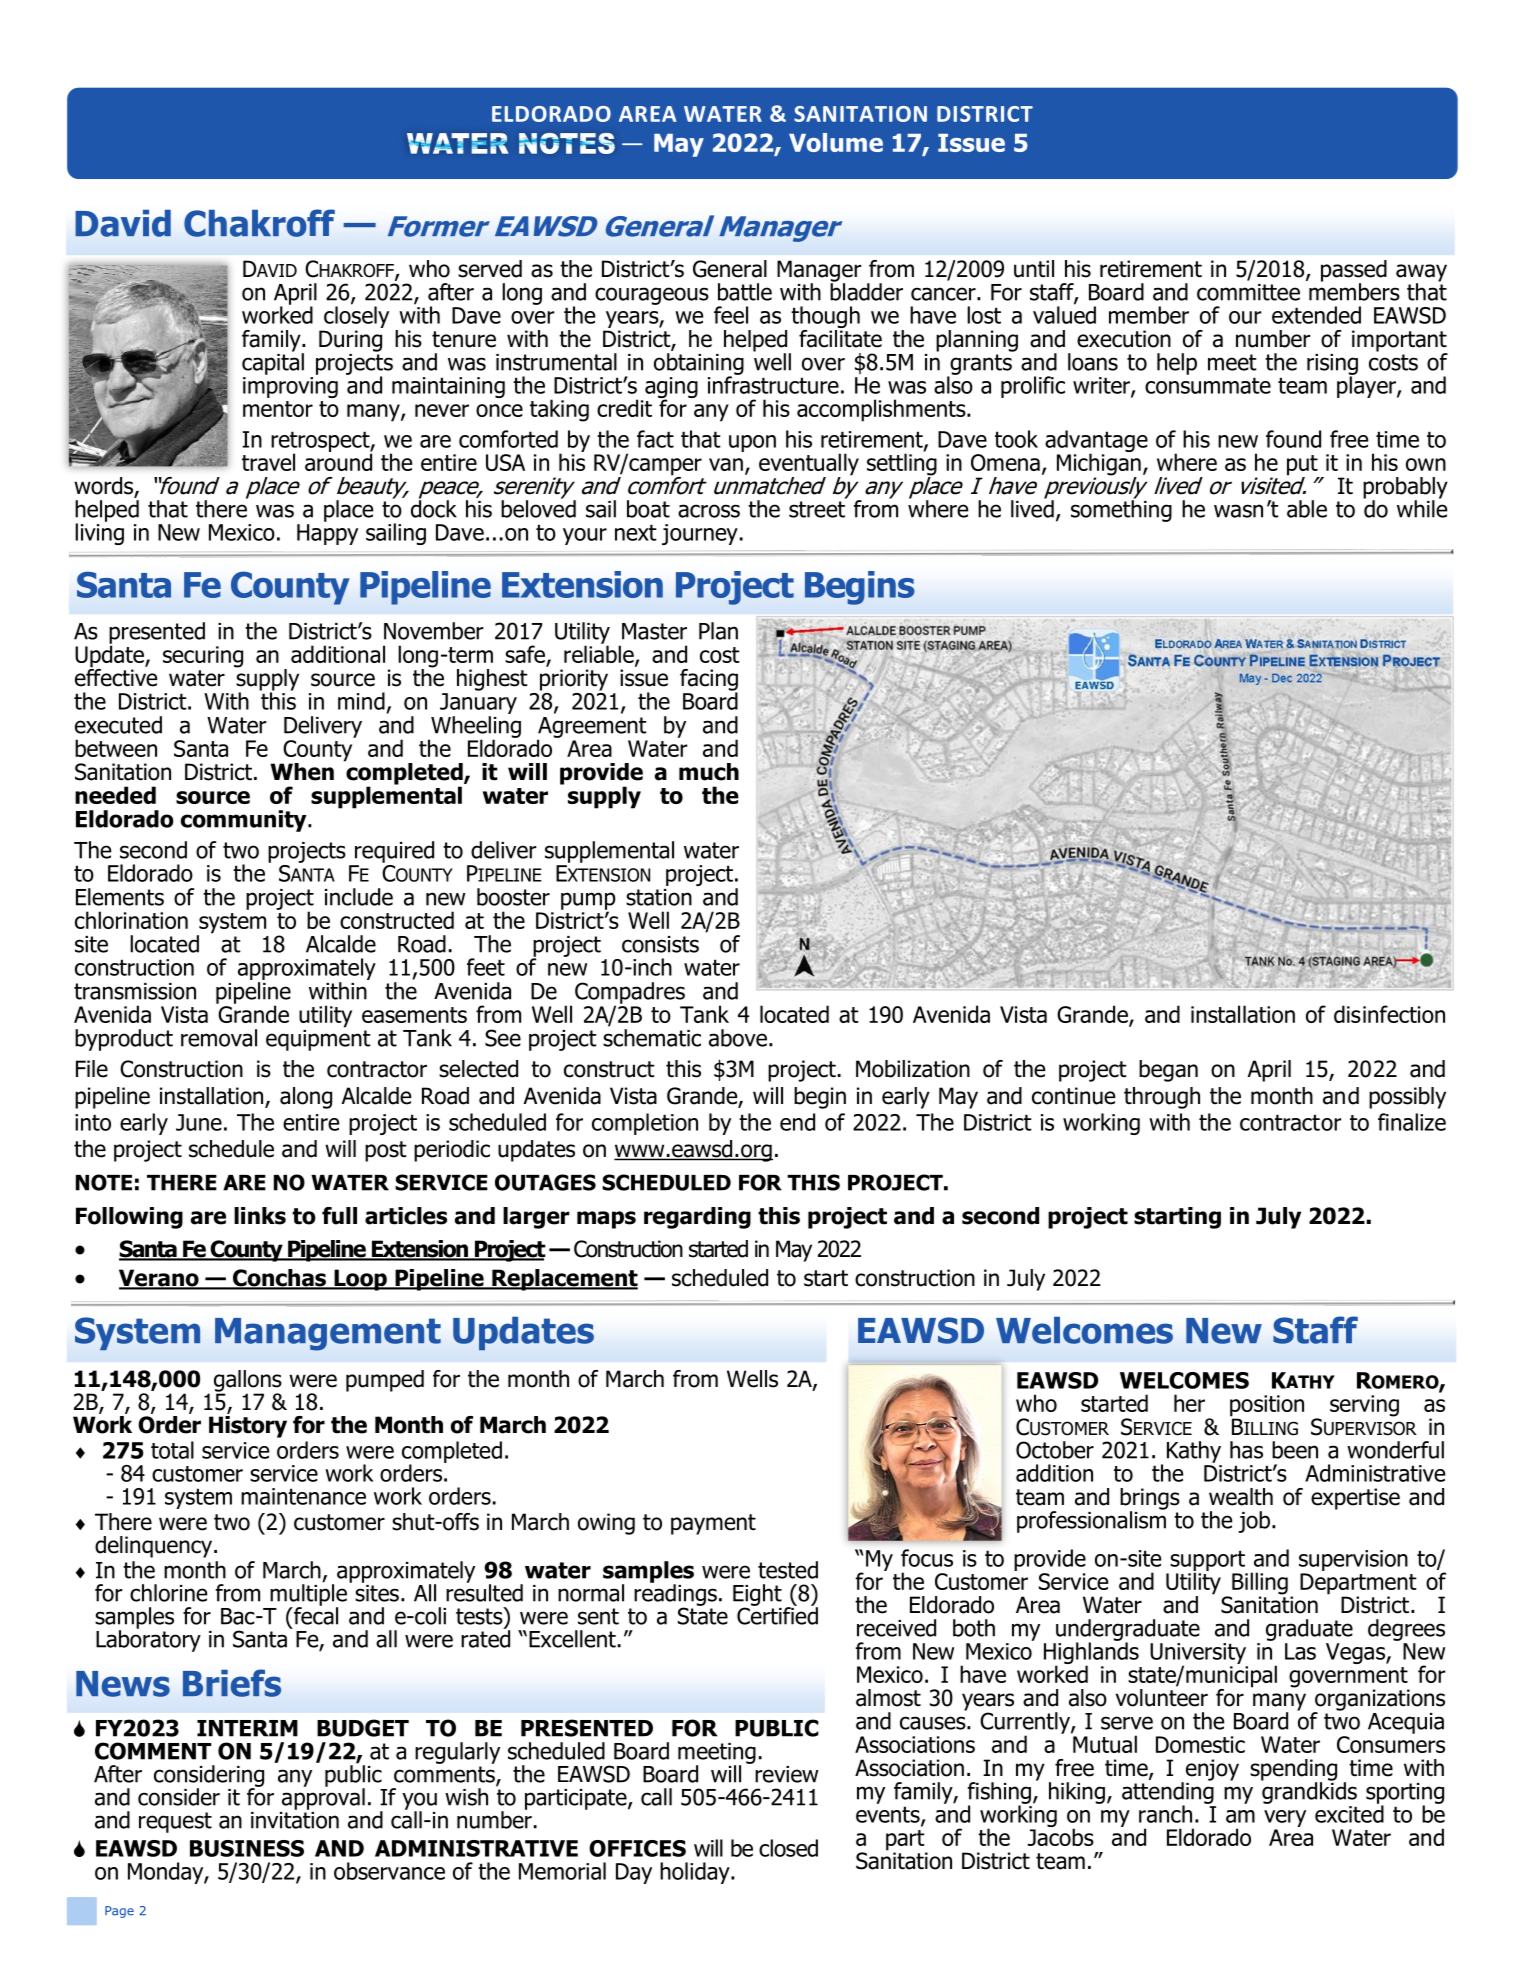  I want to click on Volume, so click(836, 142).
